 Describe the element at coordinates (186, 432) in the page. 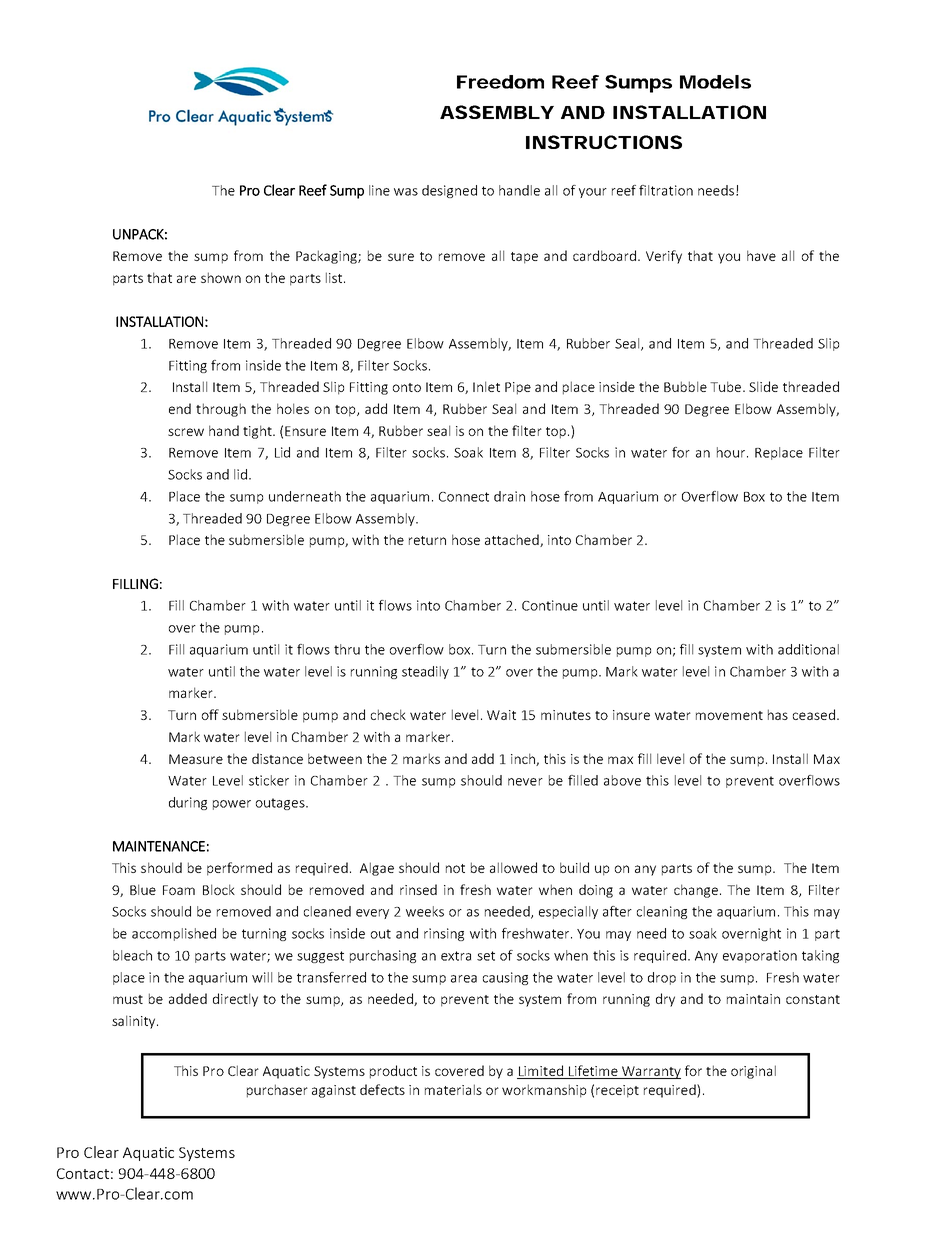

I see `screw` at that location.
